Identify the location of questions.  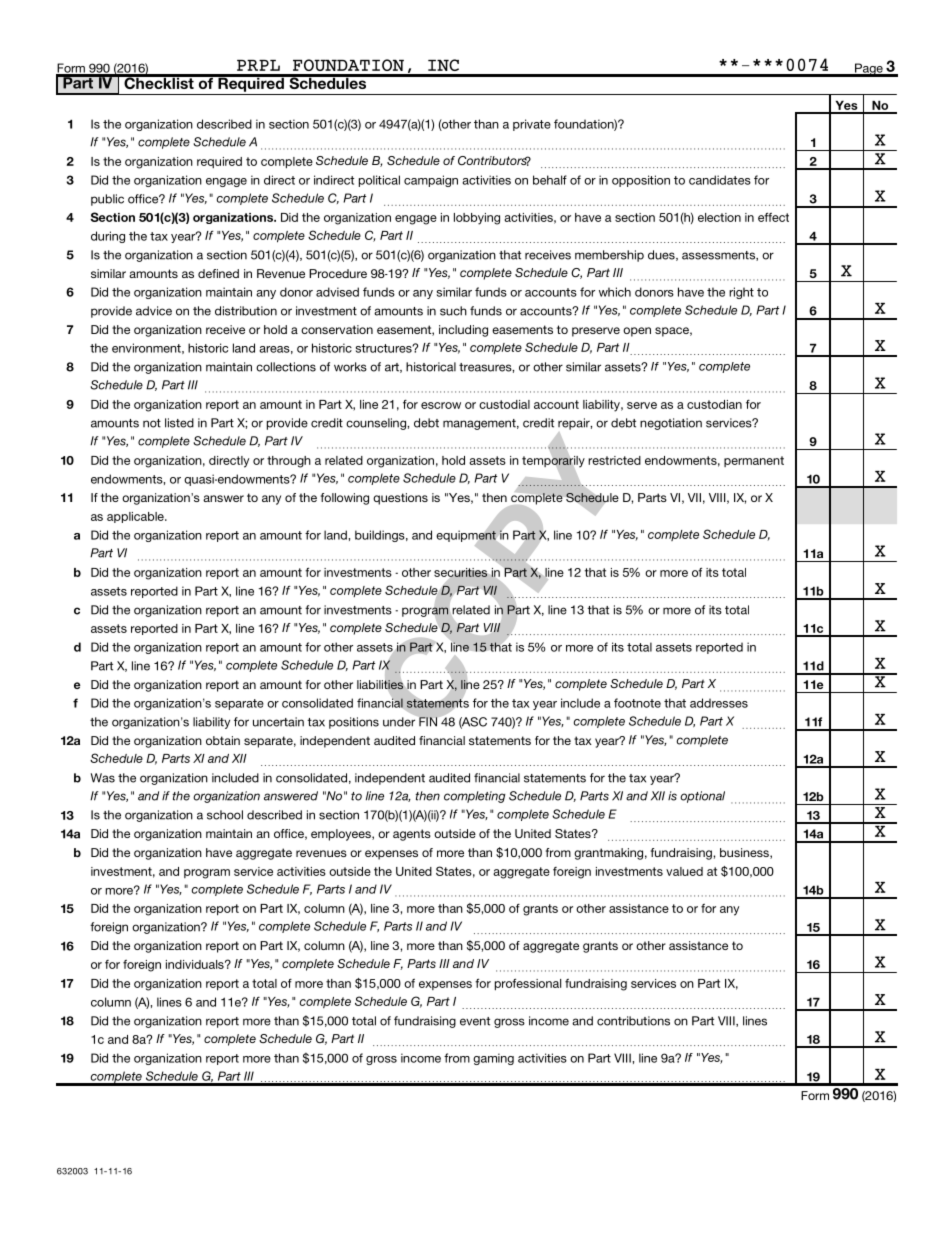
(400, 499).
